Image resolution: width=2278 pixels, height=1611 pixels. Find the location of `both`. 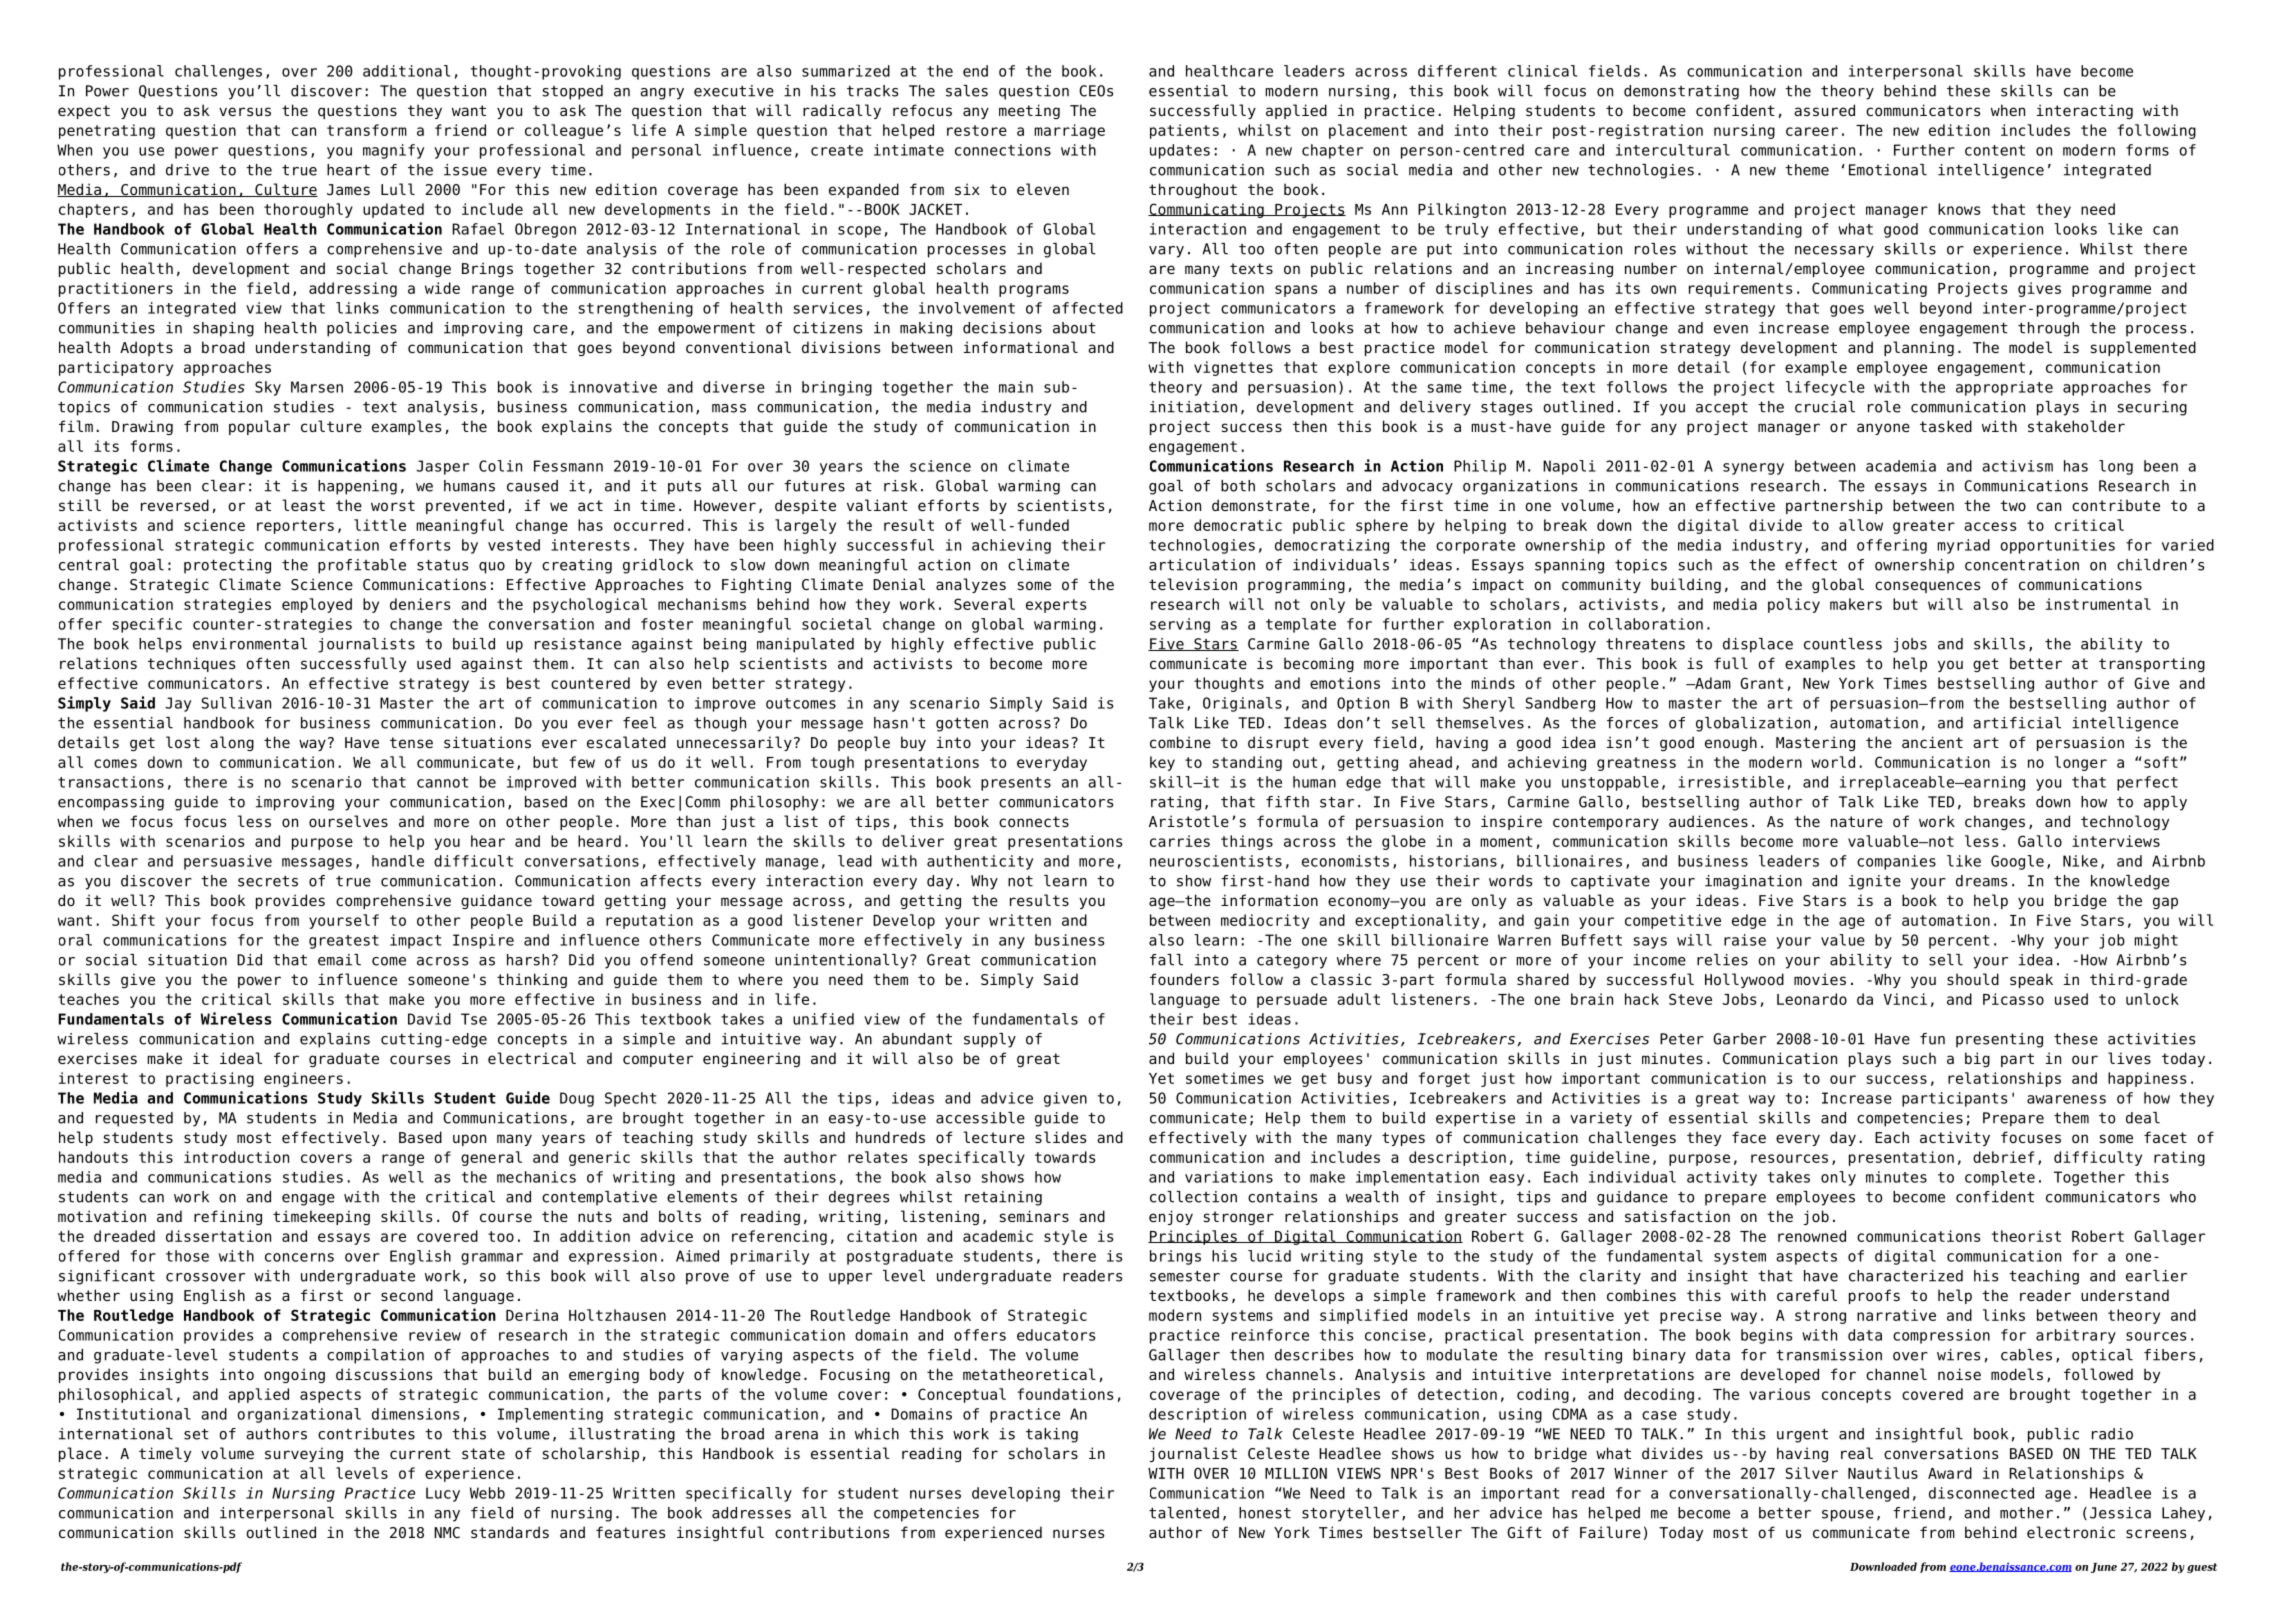

both is located at coordinates (1238, 486).
